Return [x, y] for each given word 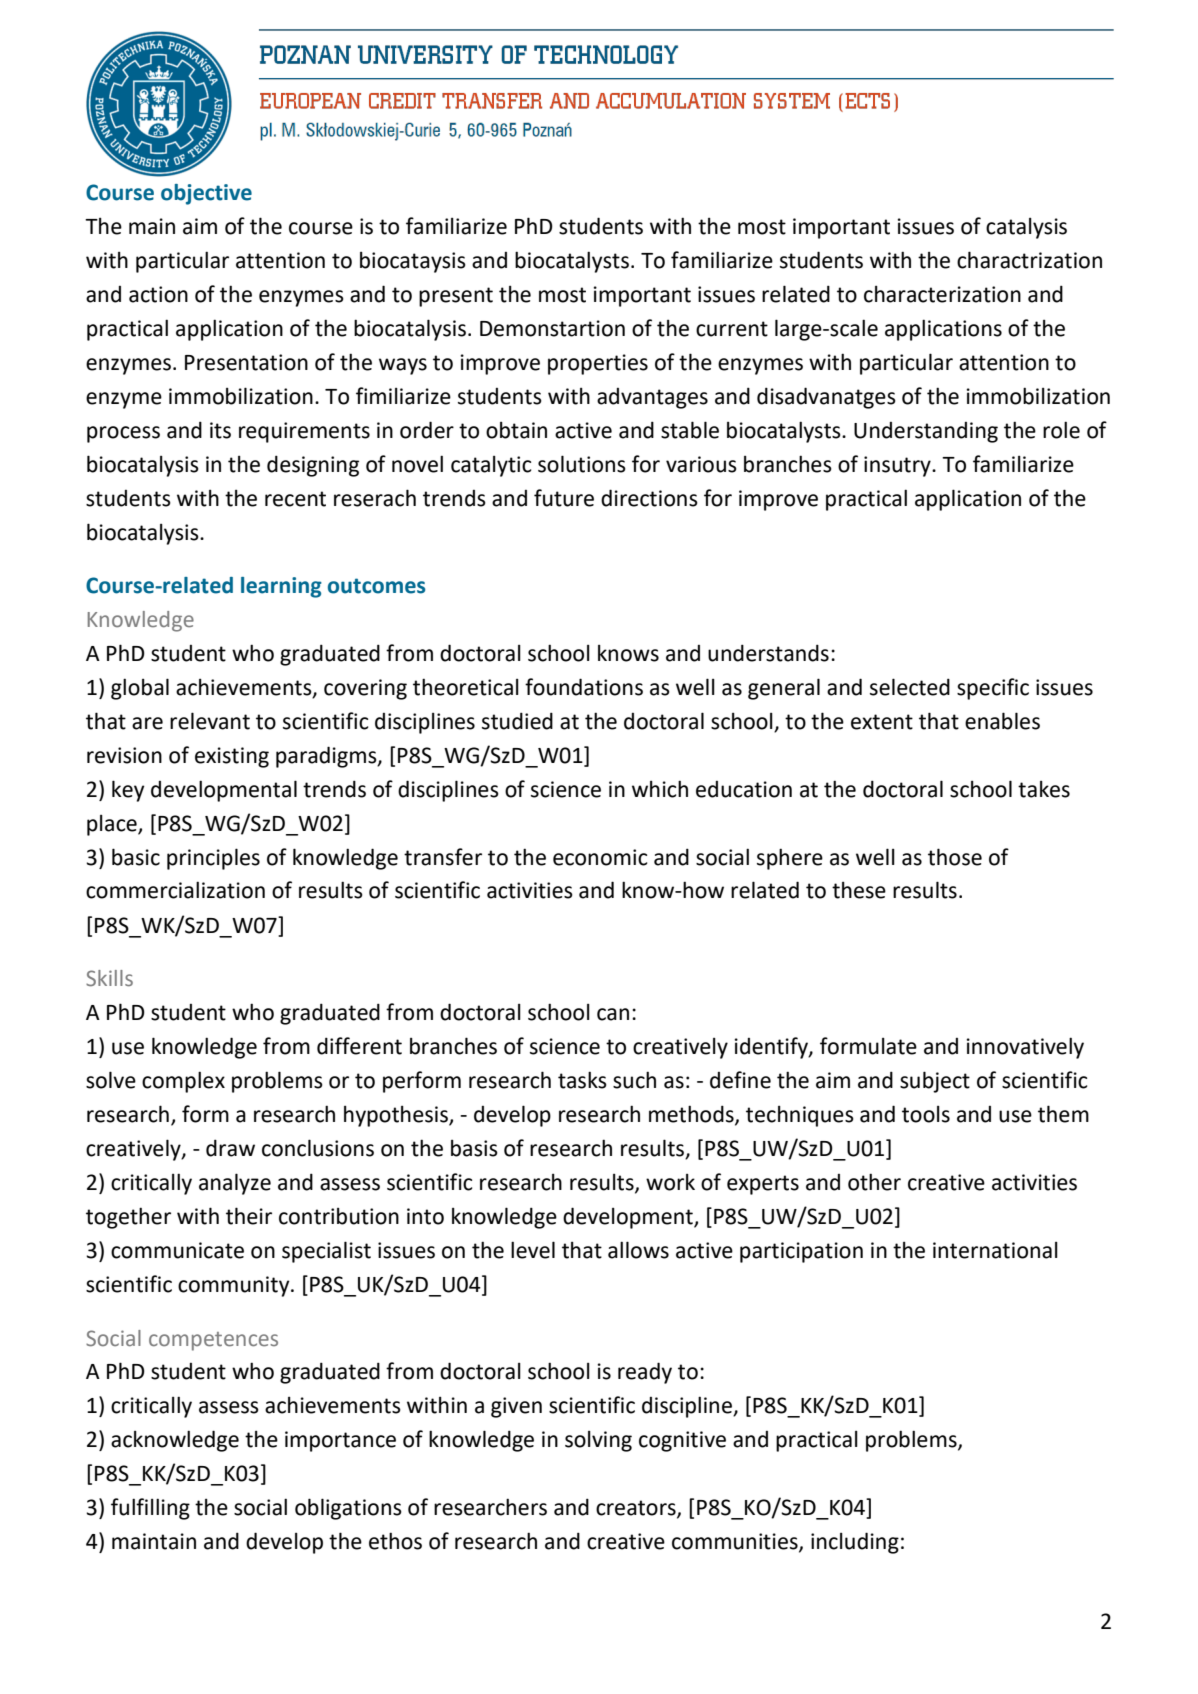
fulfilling [150, 1509]
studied [517, 721]
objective [206, 194]
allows [638, 1250]
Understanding [926, 432]
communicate [177, 1250]
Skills [109, 978]
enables [1002, 721]
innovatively [1025, 1048]
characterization [942, 294]
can [613, 1014]
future [564, 498]
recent [295, 499]
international [995, 1250]
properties [598, 364]
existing [232, 757]
